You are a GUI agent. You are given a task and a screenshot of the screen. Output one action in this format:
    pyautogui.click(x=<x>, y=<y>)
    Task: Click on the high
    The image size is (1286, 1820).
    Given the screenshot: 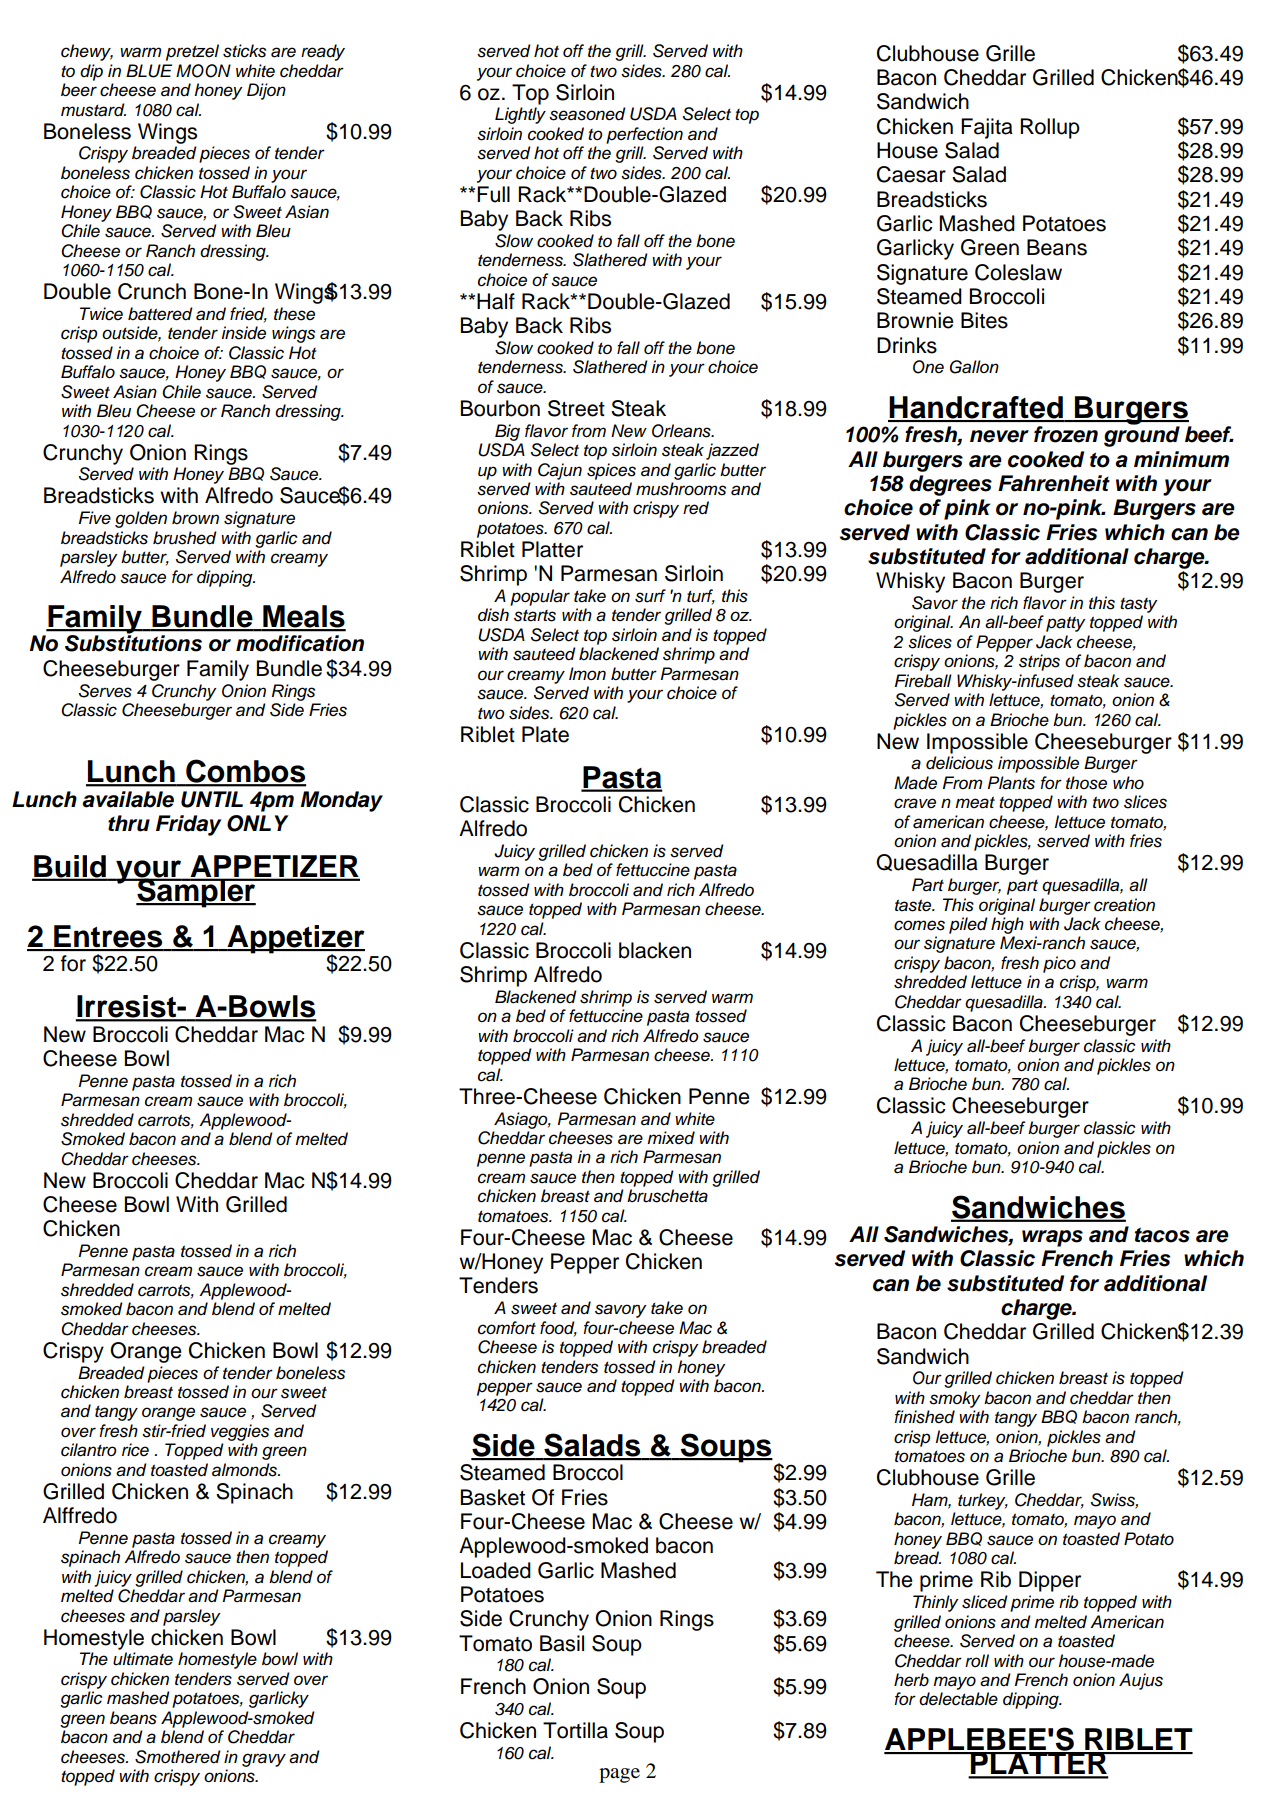 What is the action you would take?
    pyautogui.click(x=1007, y=925)
